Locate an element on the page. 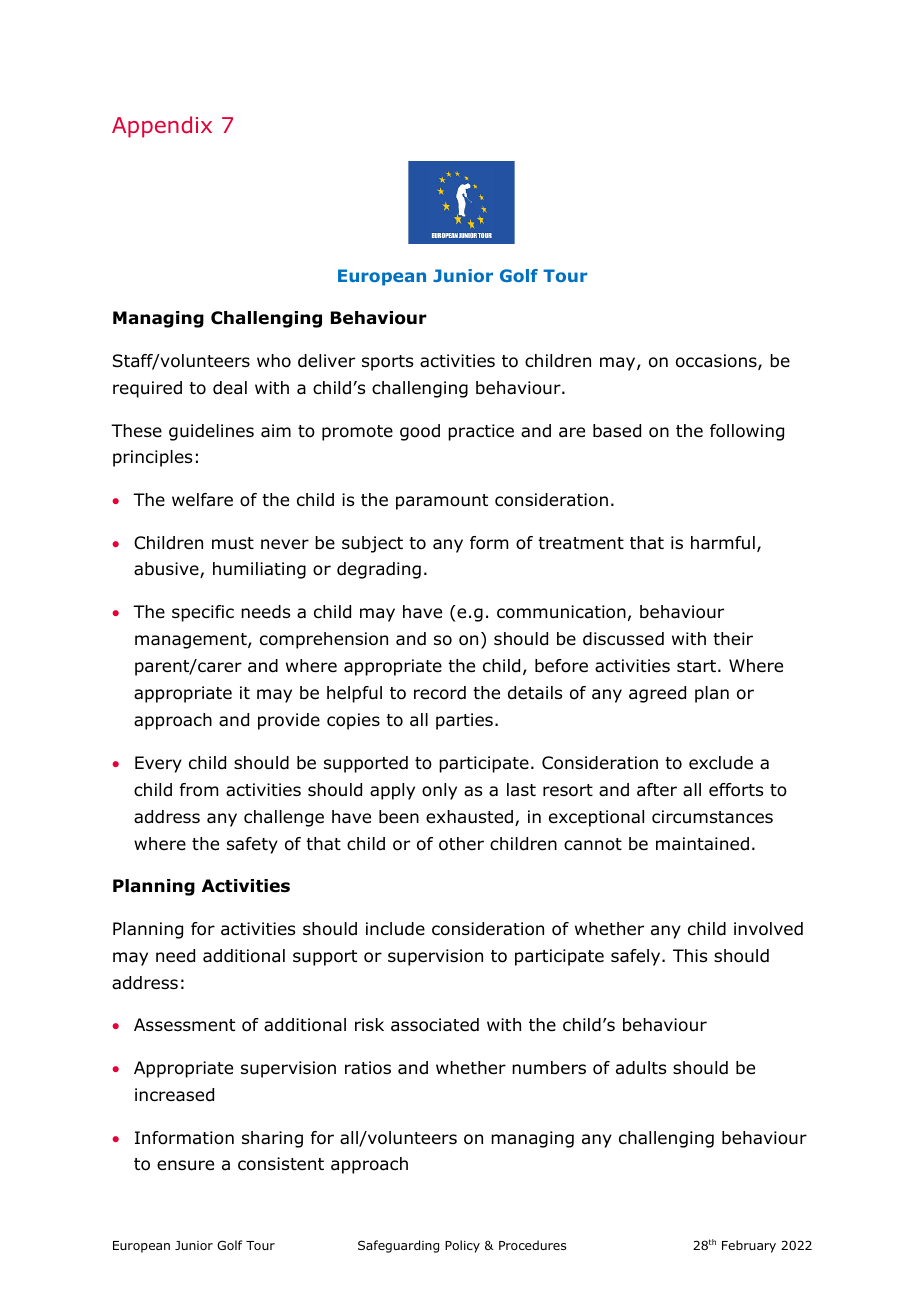 The image size is (924, 1308). February is located at coordinates (749, 1246).
